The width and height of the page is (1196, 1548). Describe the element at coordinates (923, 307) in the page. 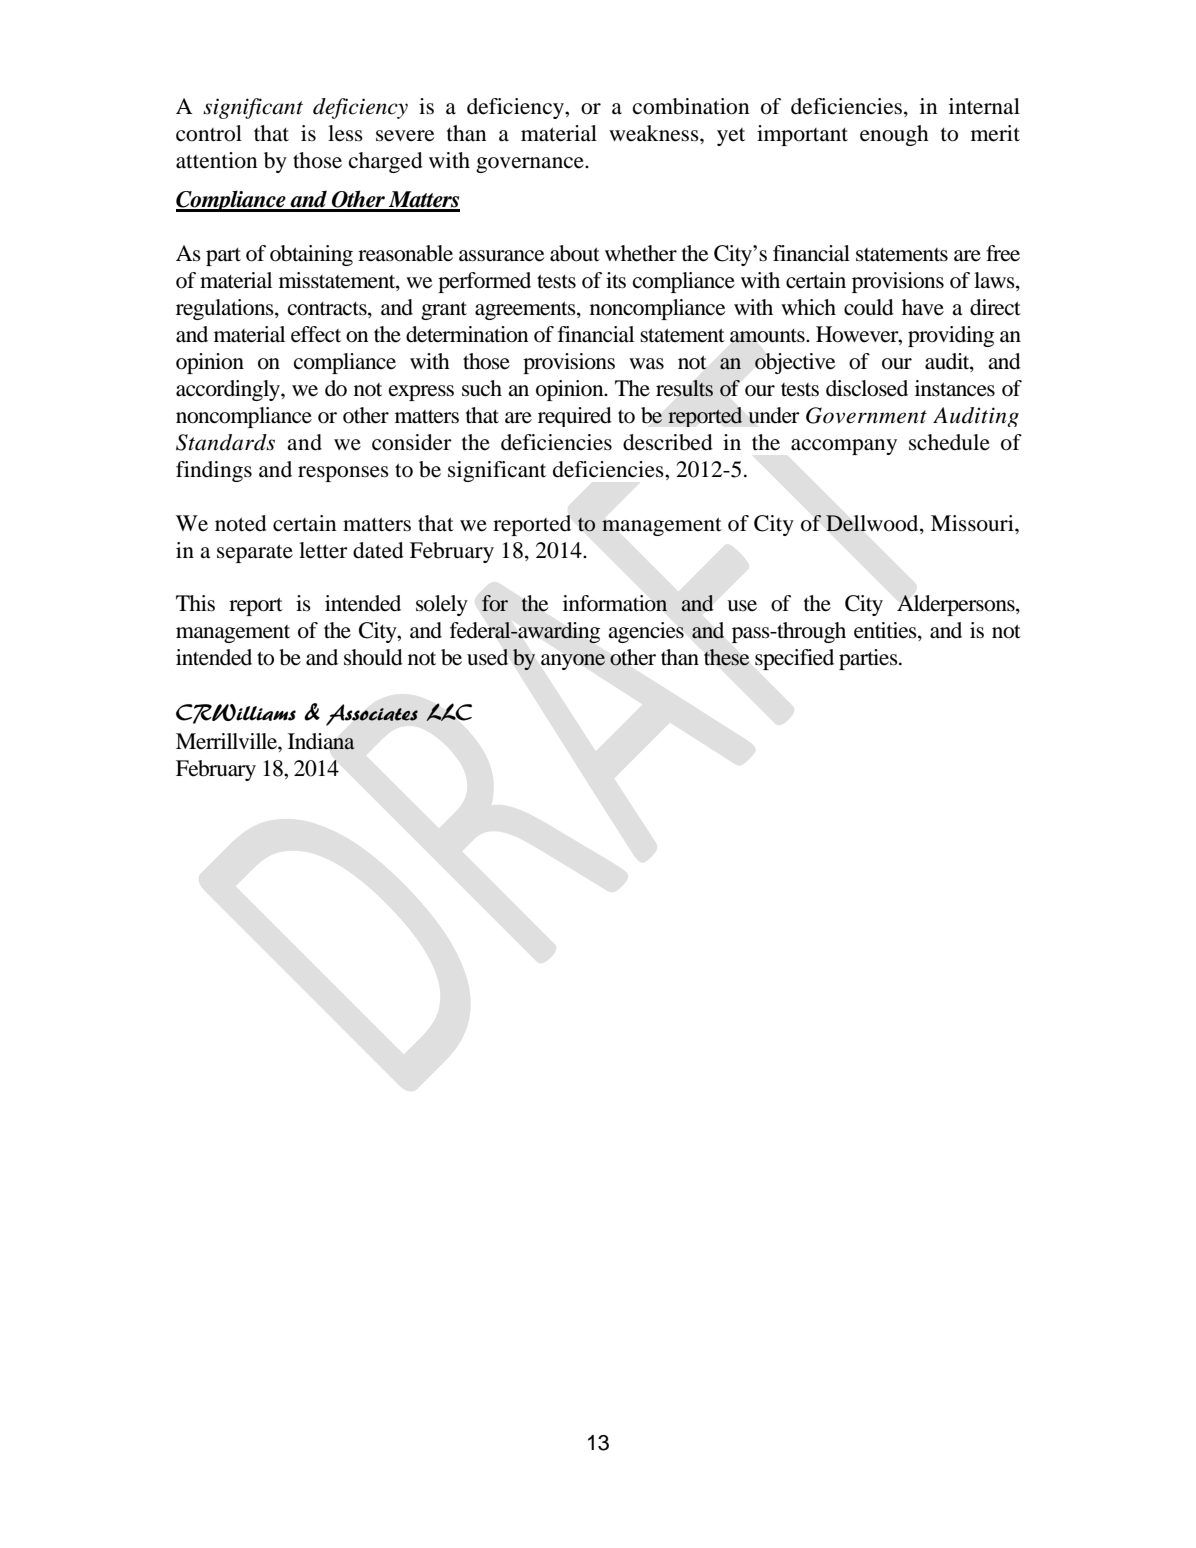

I see `have` at that location.
